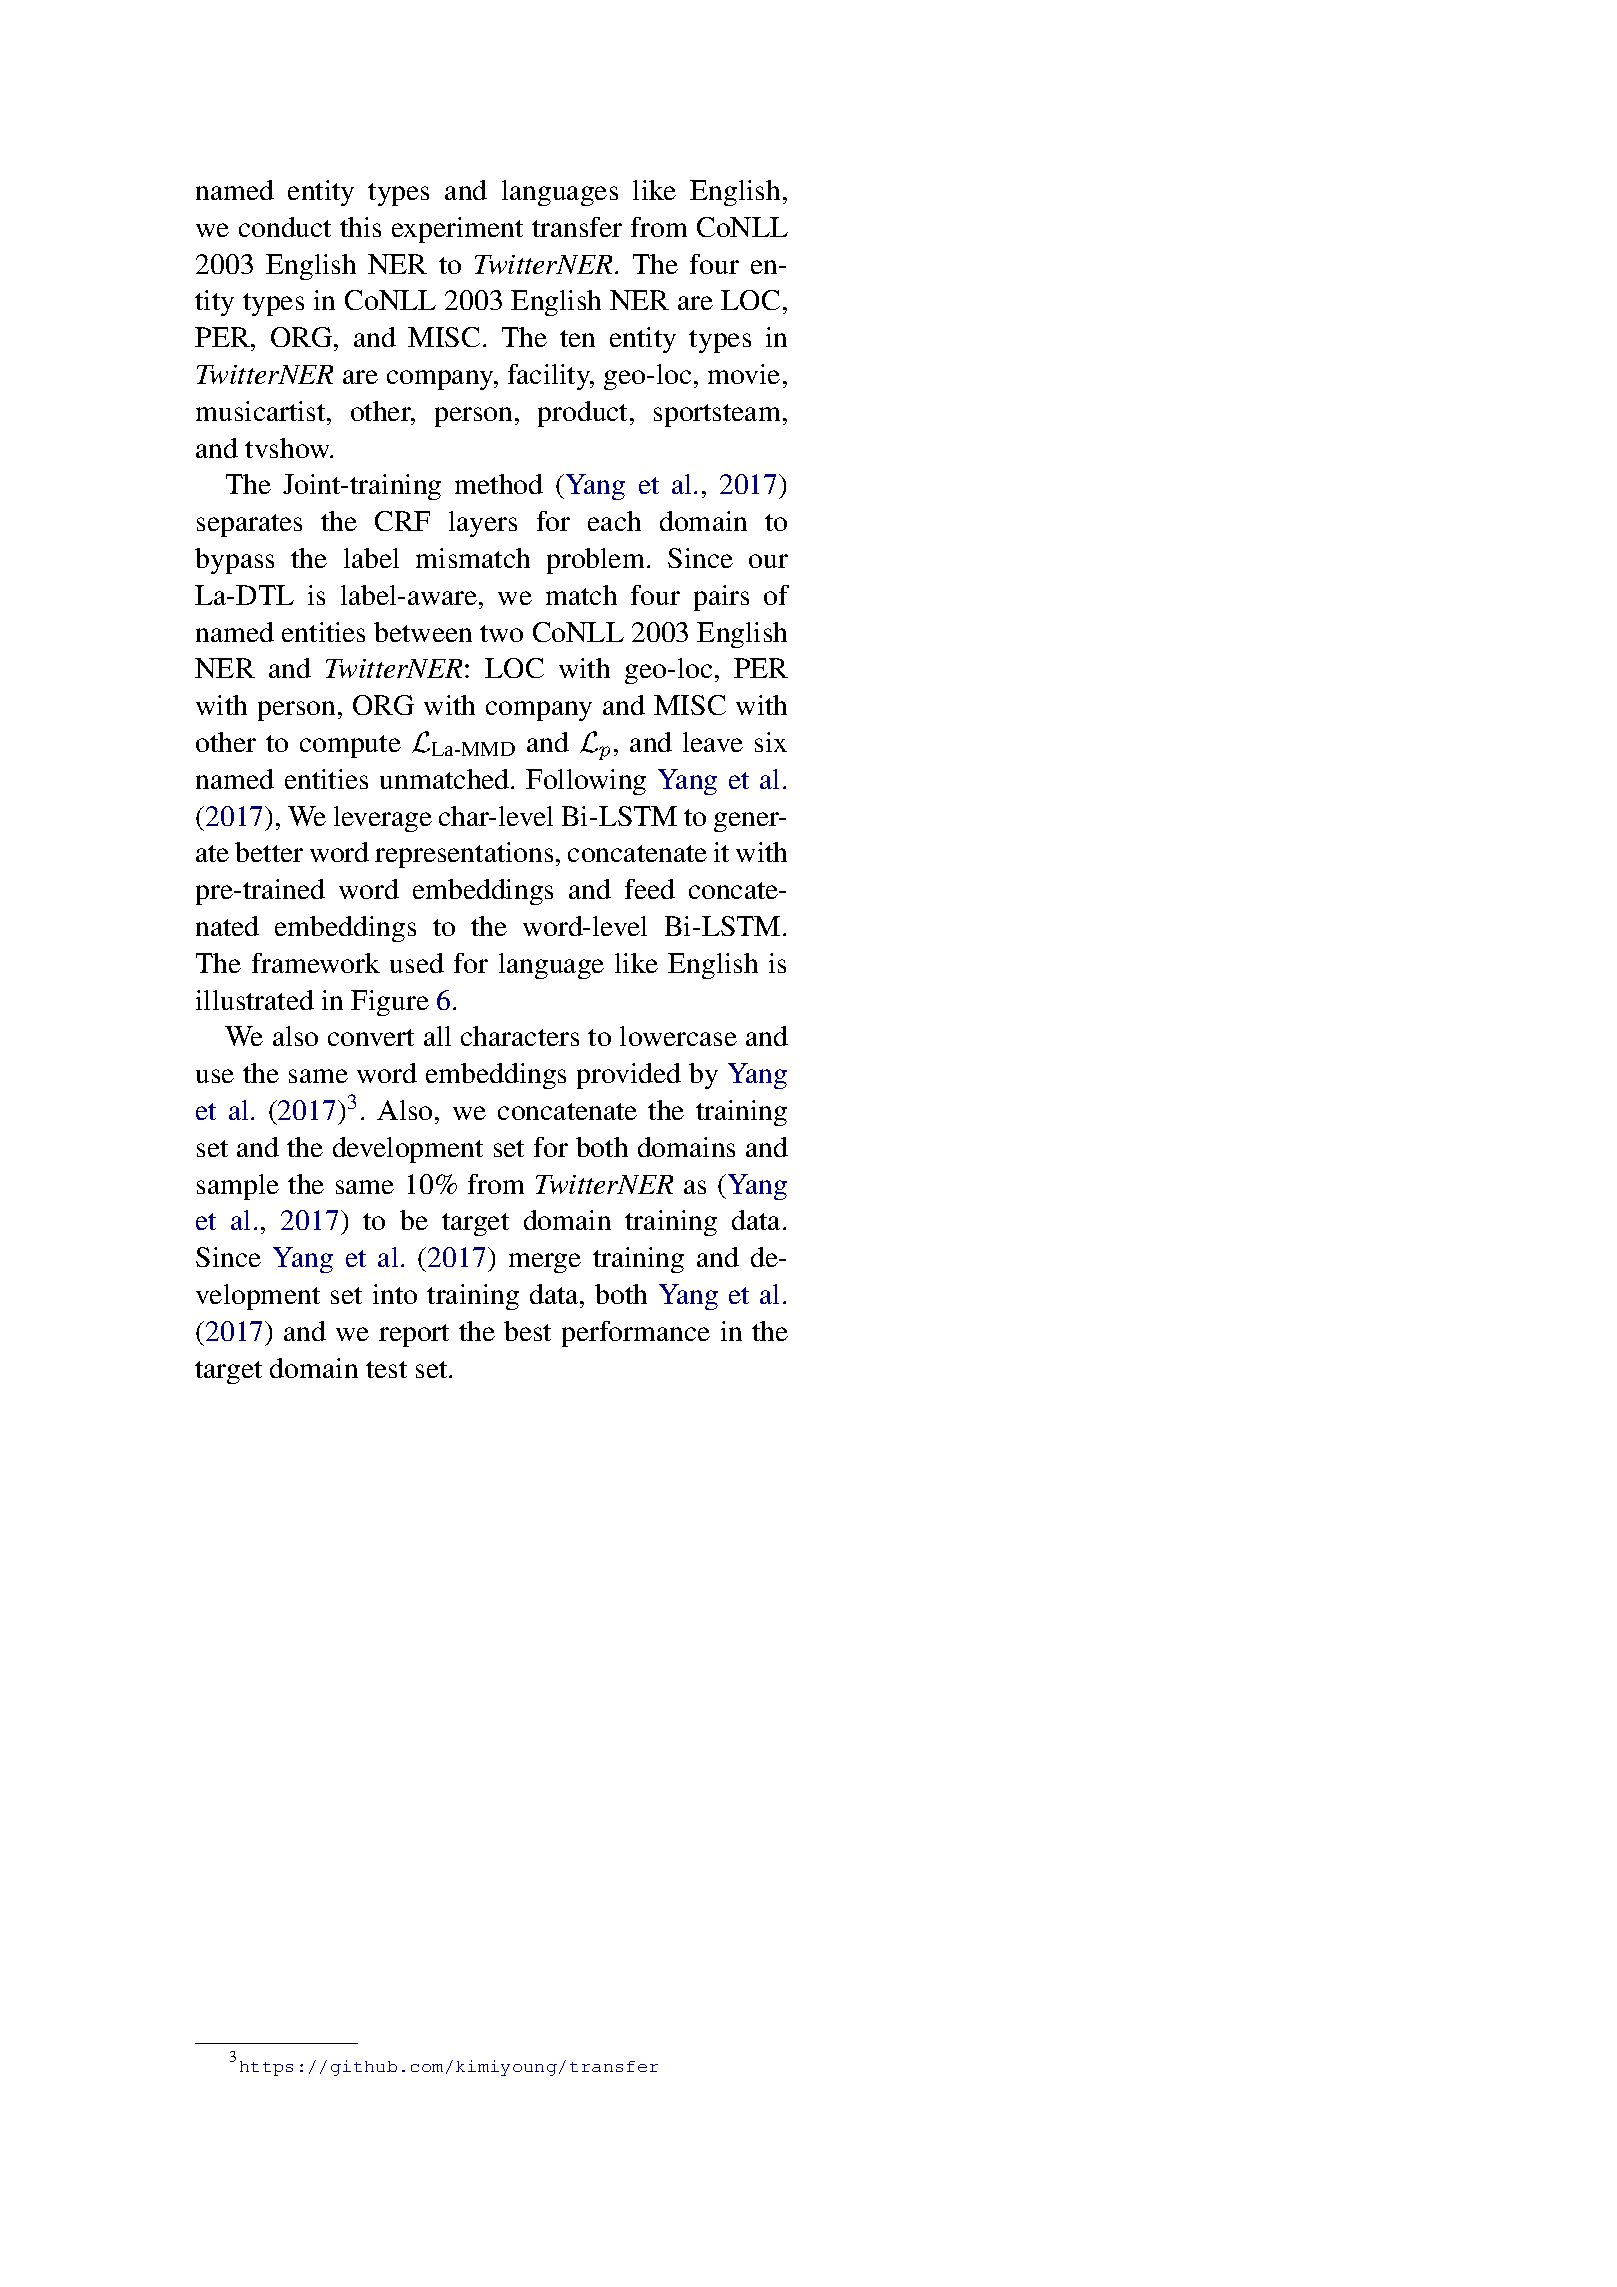 The height and width of the screenshot is (2287, 1617). Describe the element at coordinates (249, 525) in the screenshot. I see `separates` at that location.
